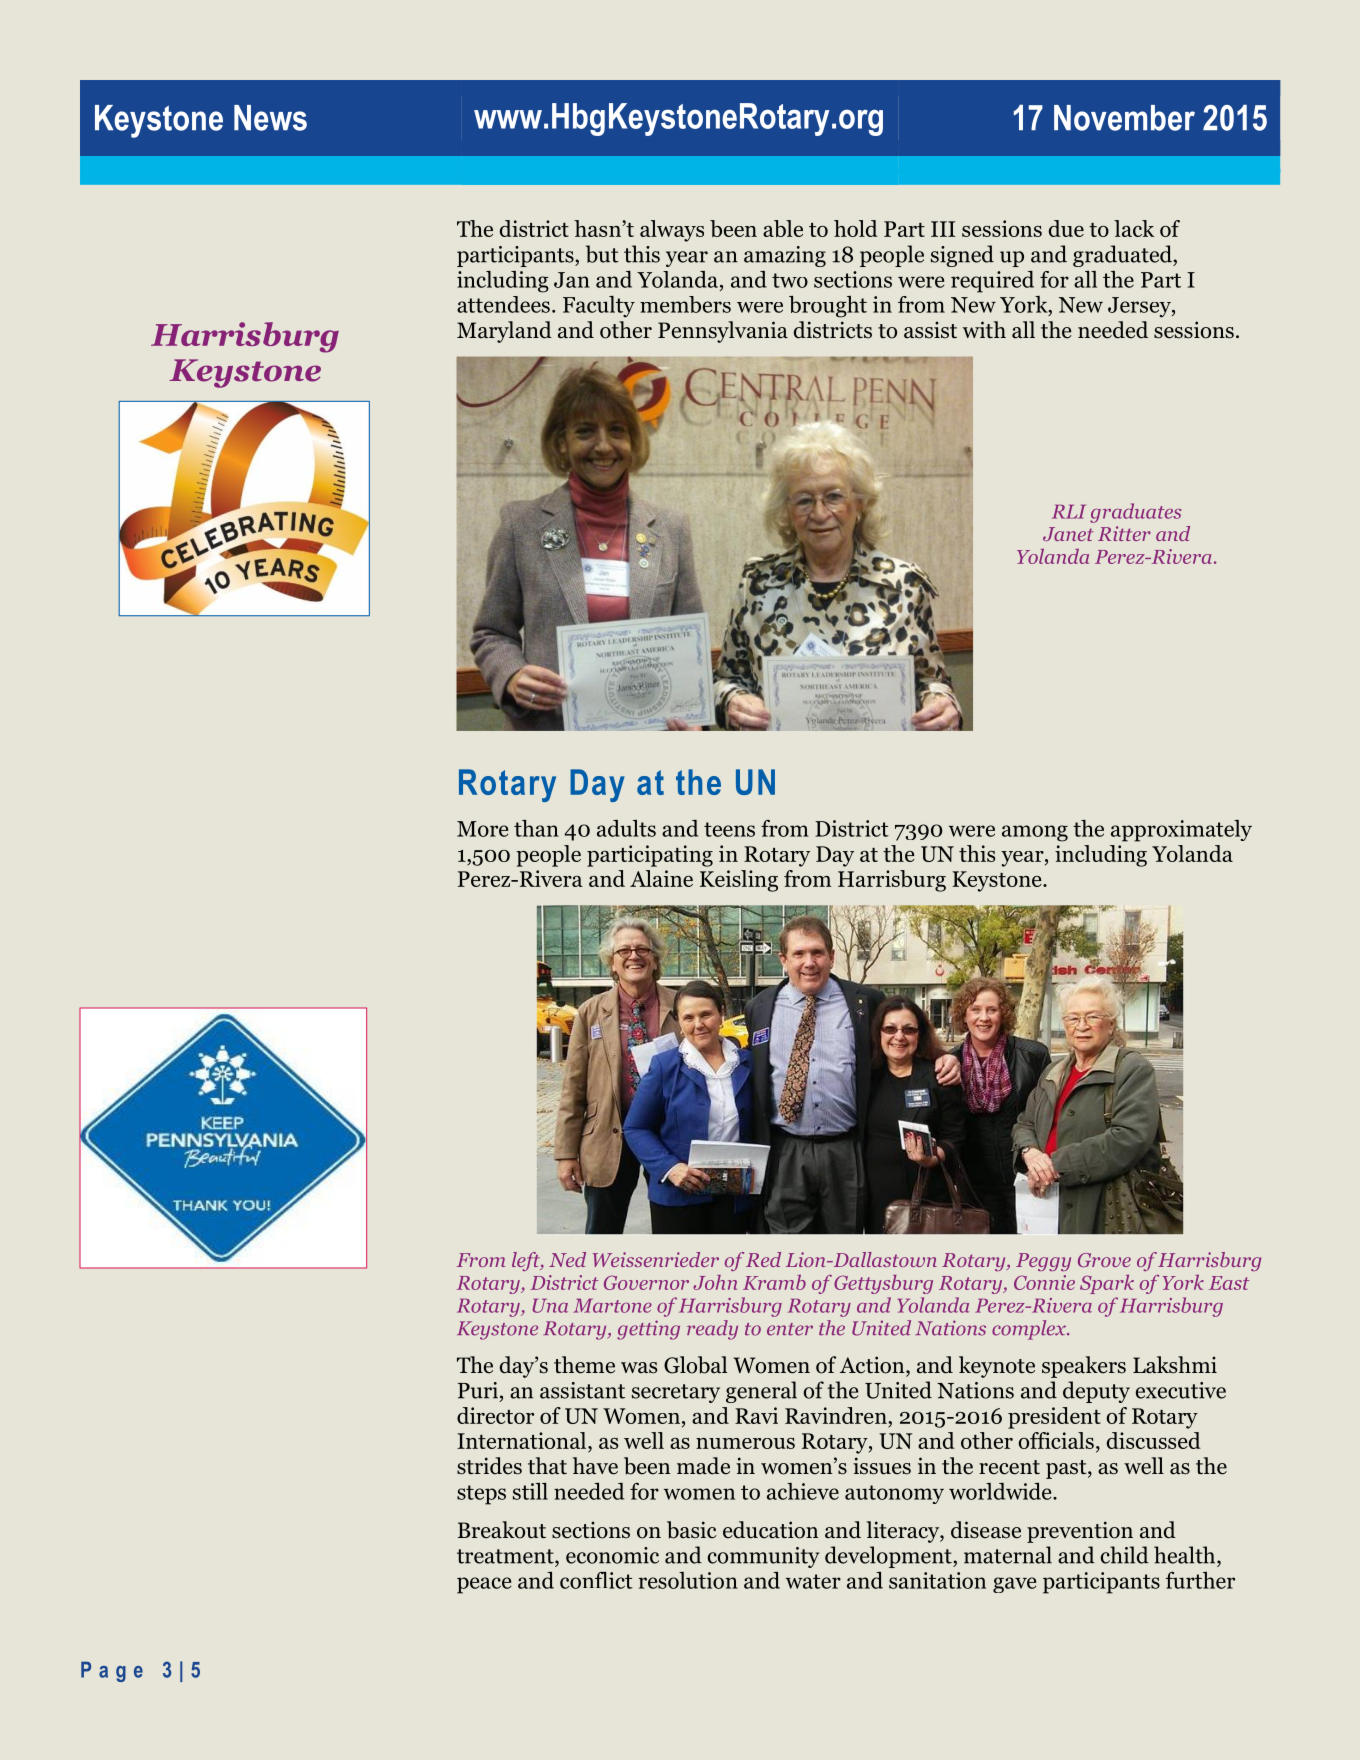 The height and width of the screenshot is (1760, 1360). What do you see at coordinates (763, 1557) in the screenshot?
I see `community` at bounding box center [763, 1557].
